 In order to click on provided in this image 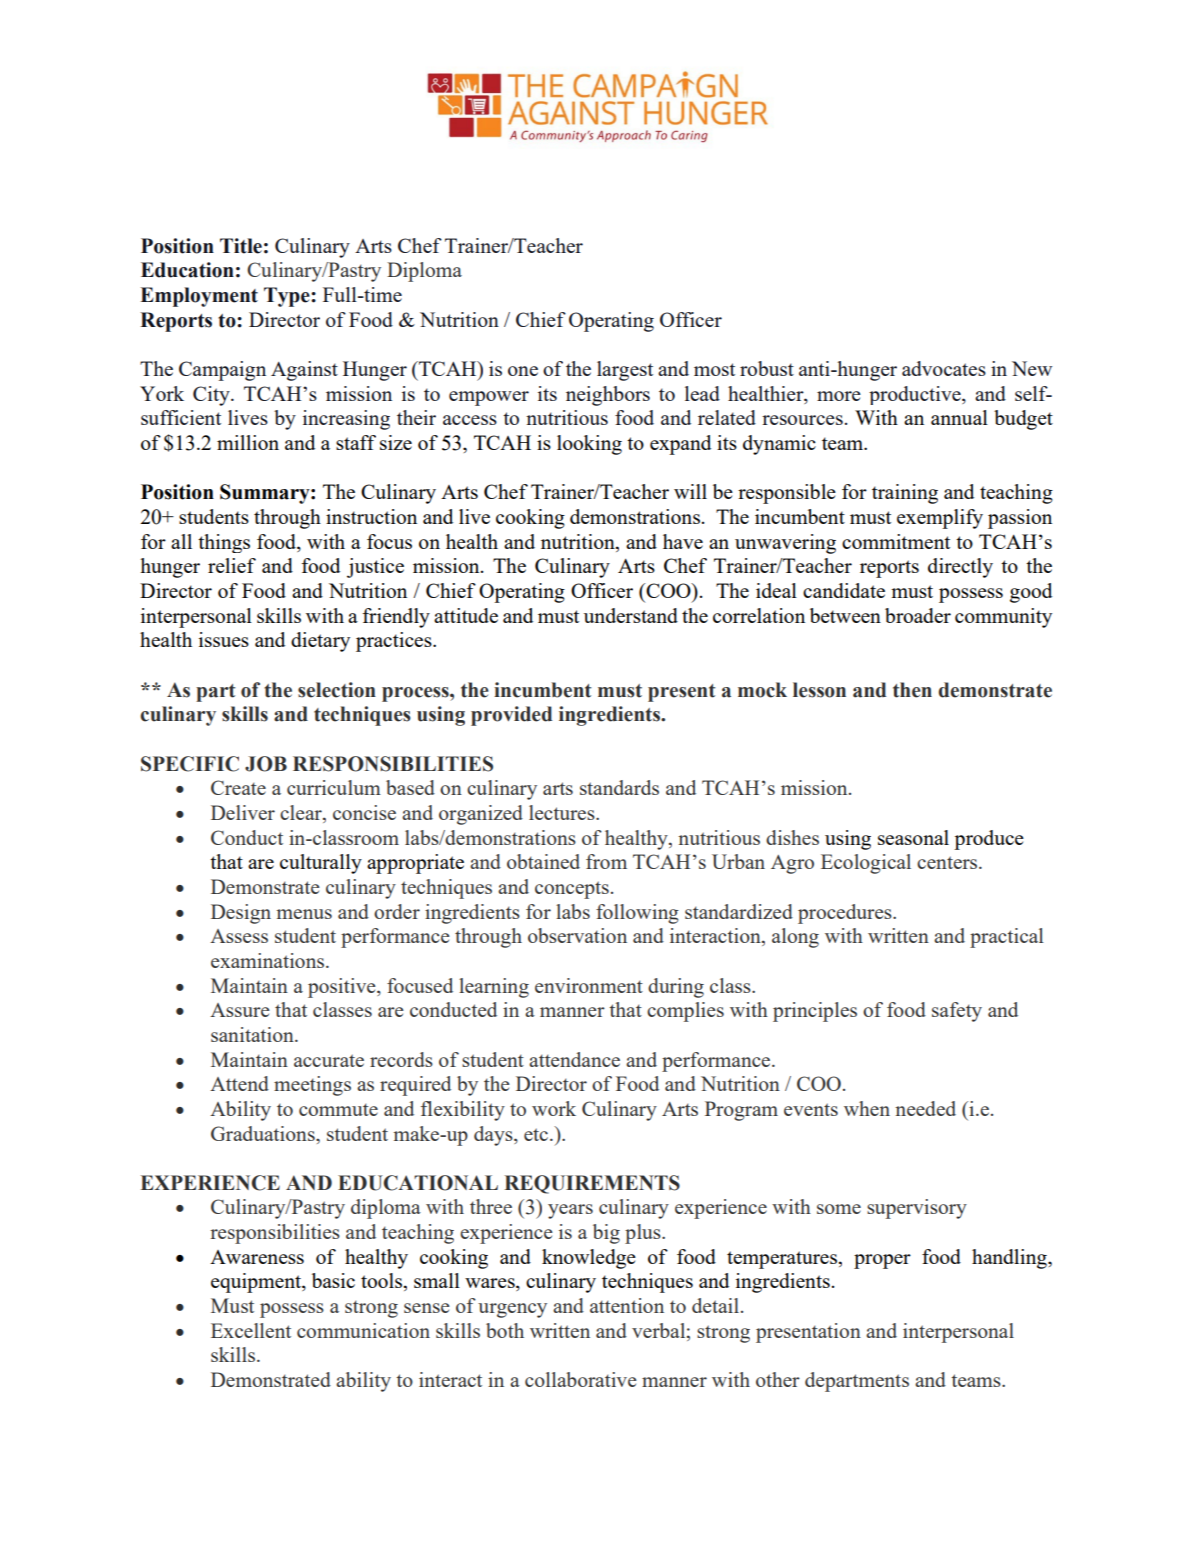, I will do `click(511, 716)`.
